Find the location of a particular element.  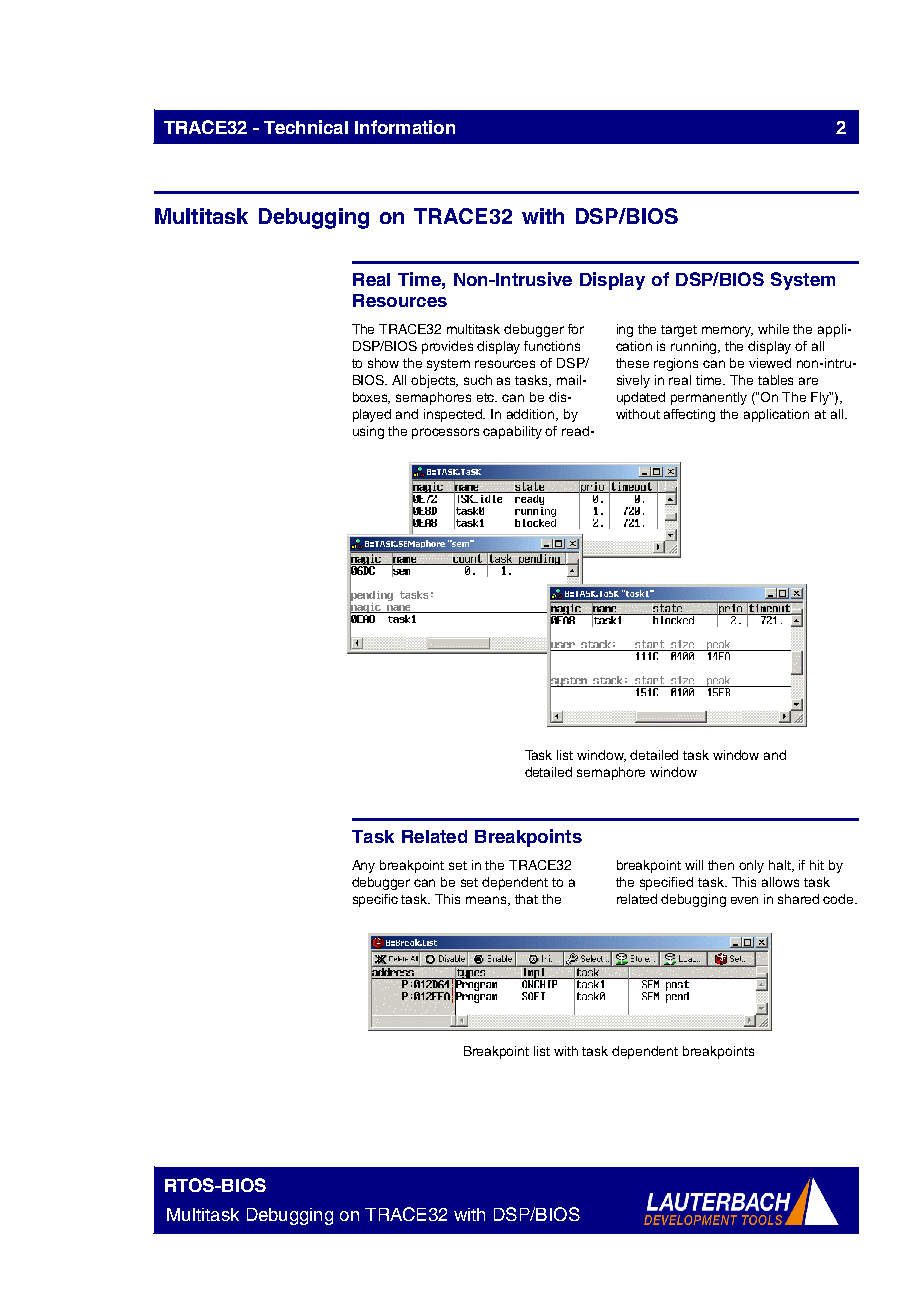

using is located at coordinates (368, 432).
